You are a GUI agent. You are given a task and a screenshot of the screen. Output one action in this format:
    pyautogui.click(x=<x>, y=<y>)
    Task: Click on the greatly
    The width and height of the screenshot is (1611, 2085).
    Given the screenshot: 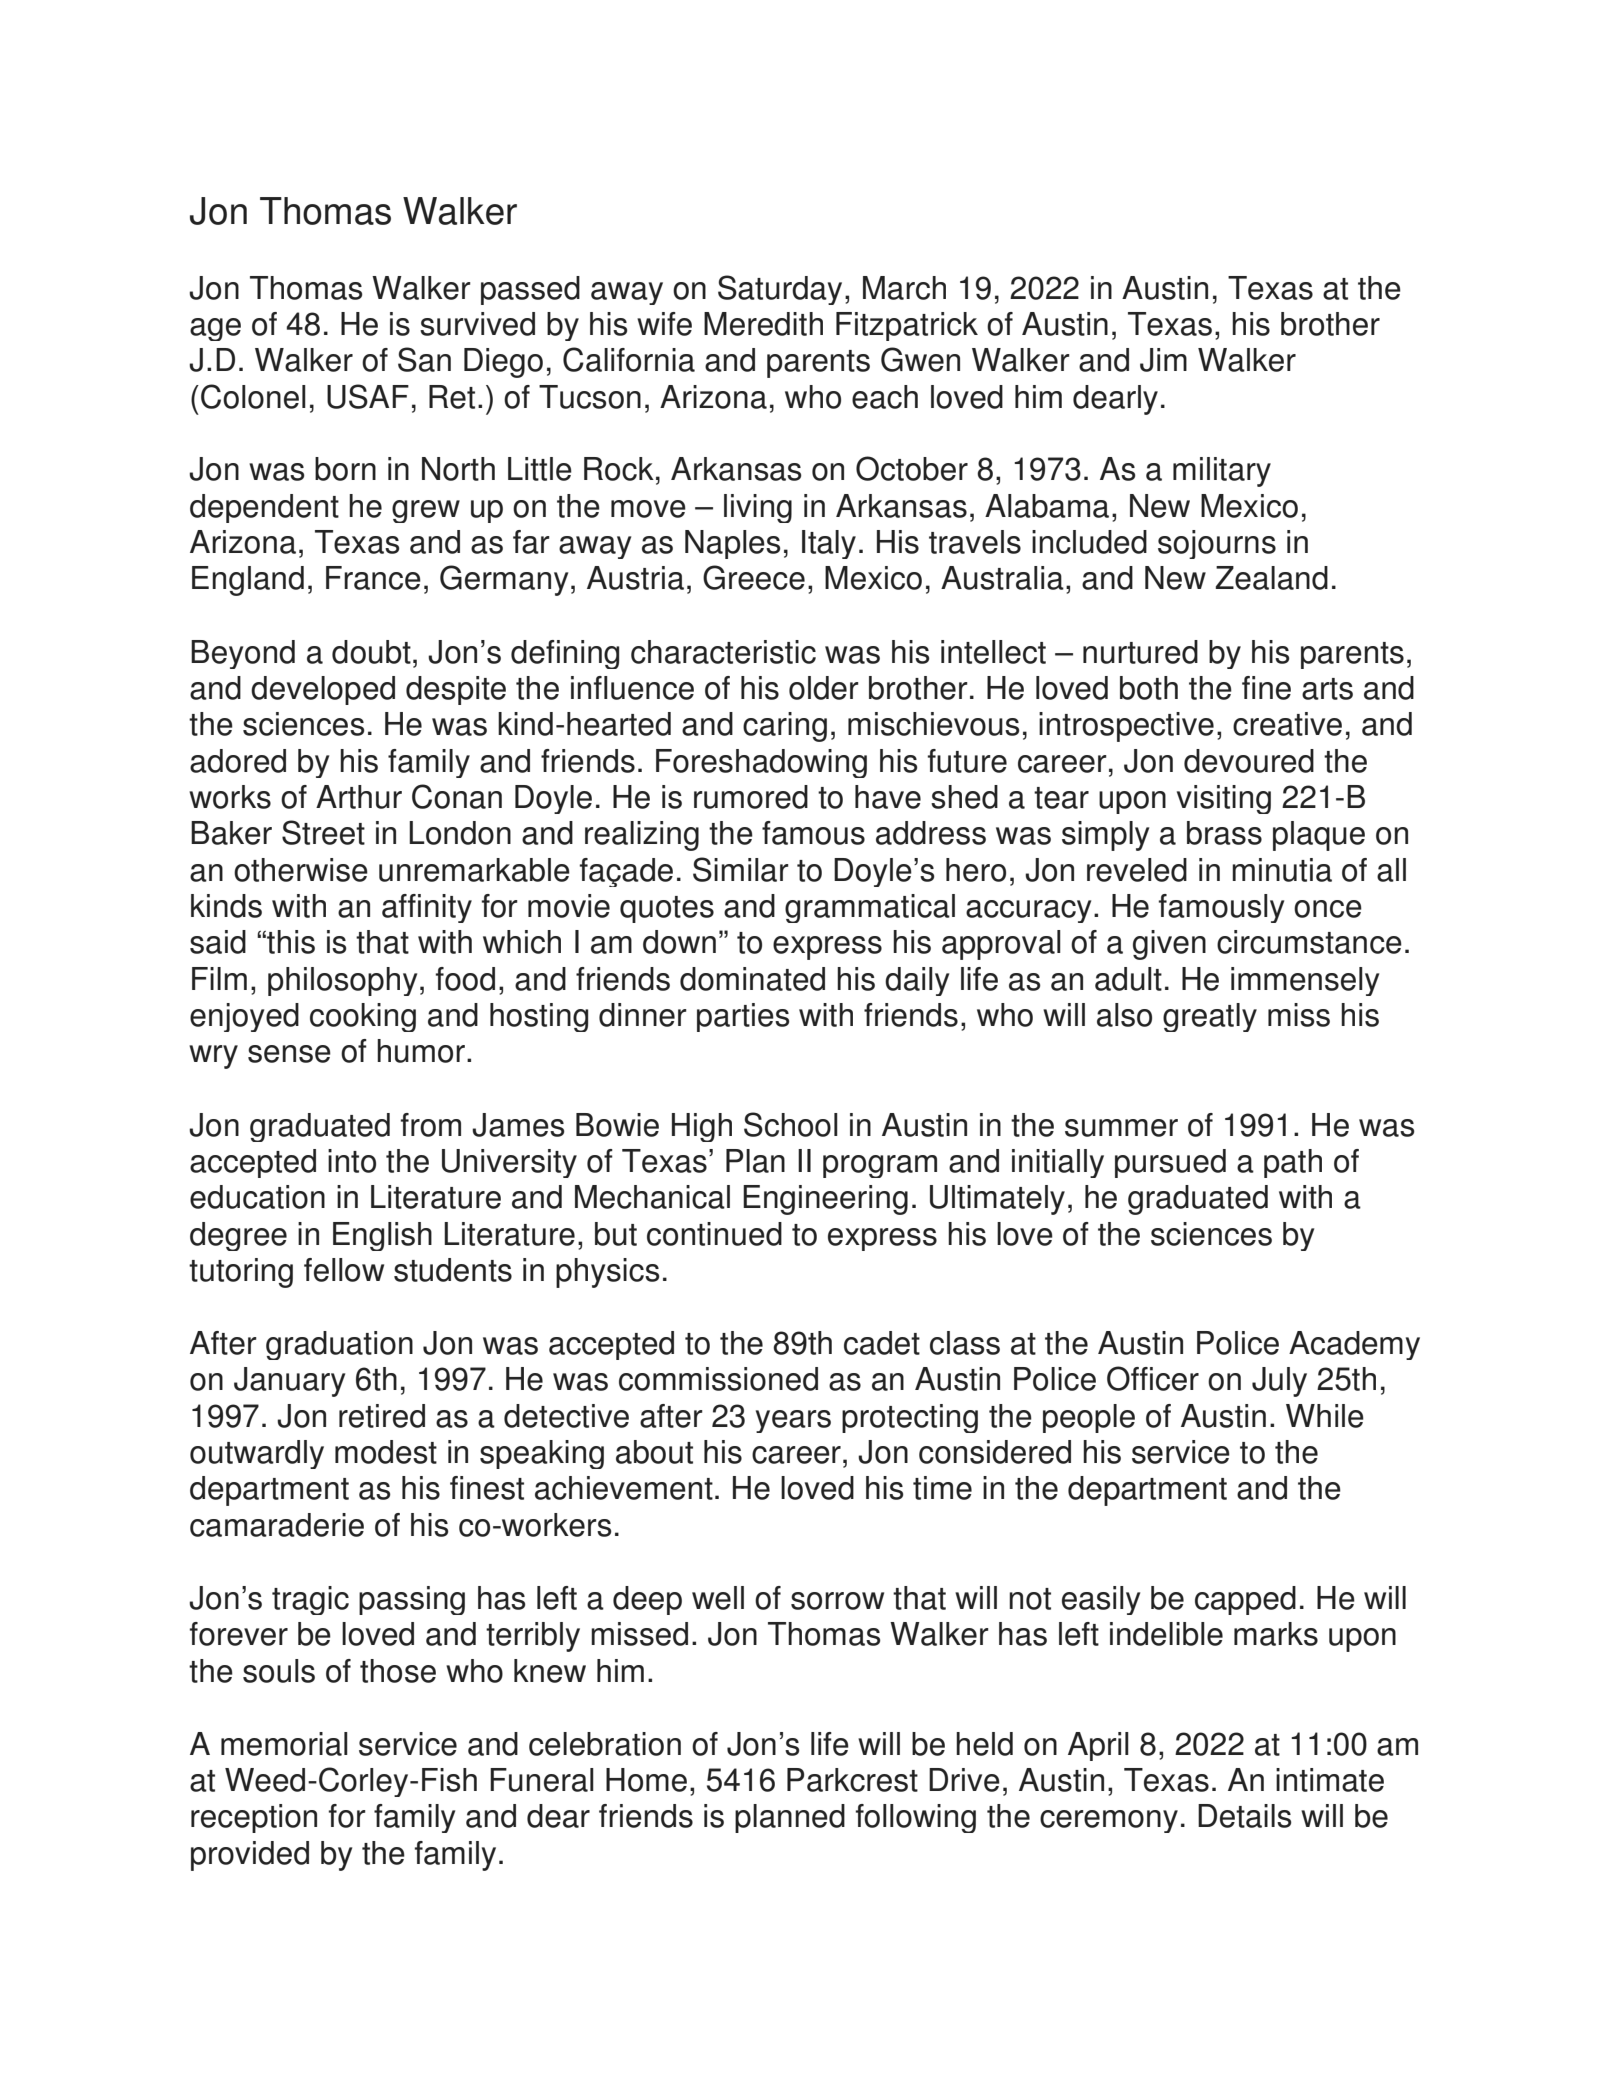 What is the action you would take?
    pyautogui.click(x=1210, y=1017)
